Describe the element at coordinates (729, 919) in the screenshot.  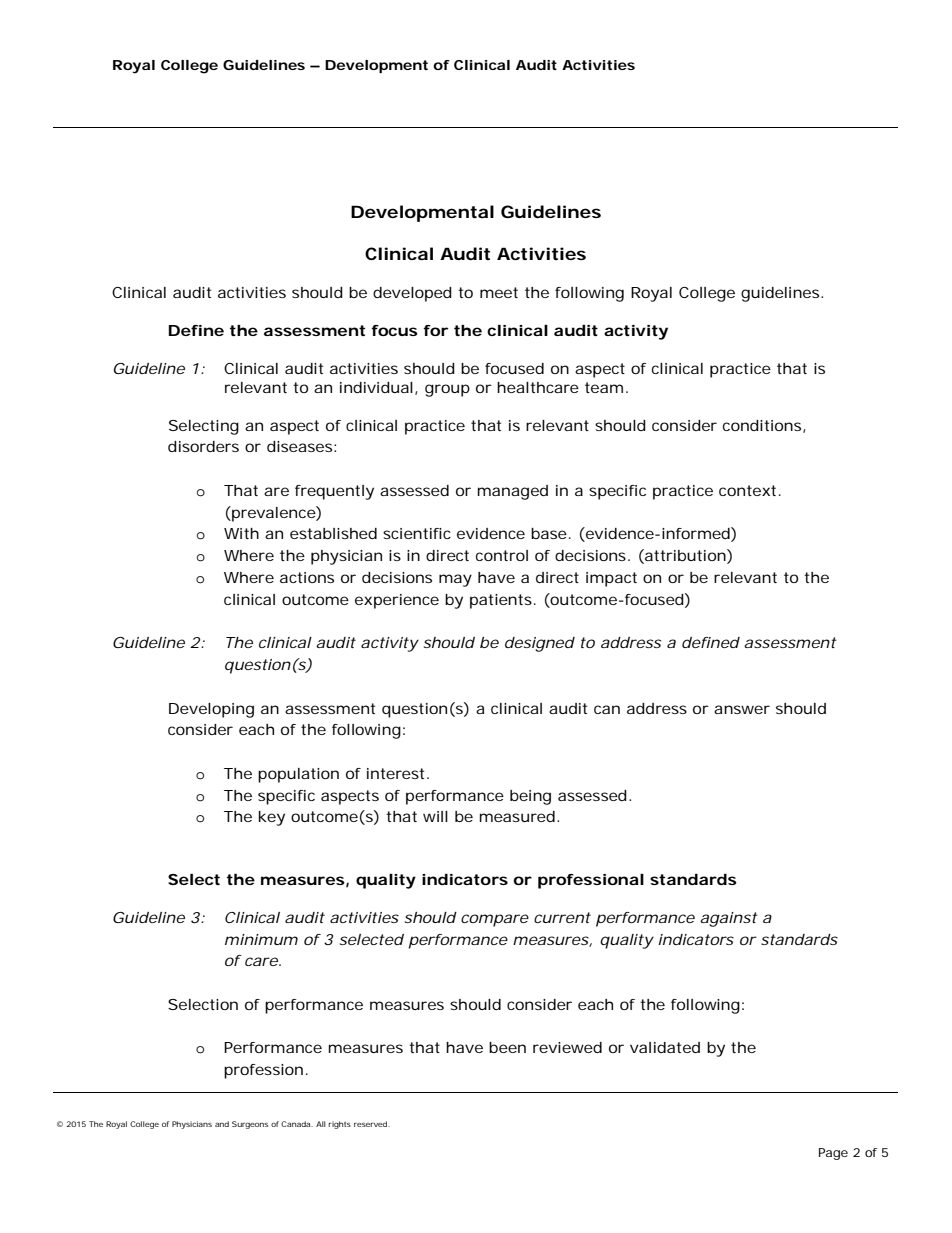
I see `against` at that location.
